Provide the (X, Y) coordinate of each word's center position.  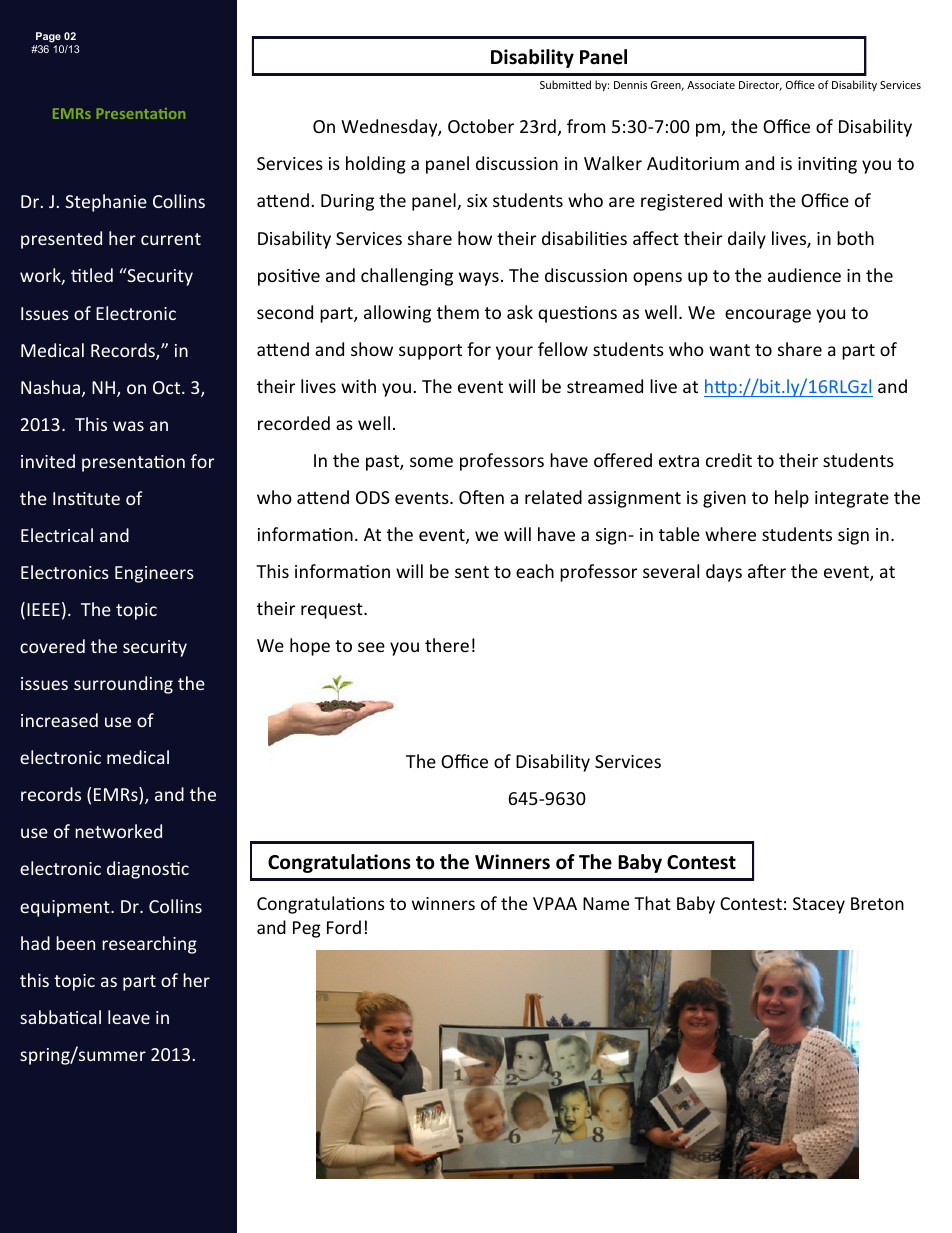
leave (129, 1017)
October (481, 126)
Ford (344, 927)
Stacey (819, 905)
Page (48, 39)
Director (760, 86)
